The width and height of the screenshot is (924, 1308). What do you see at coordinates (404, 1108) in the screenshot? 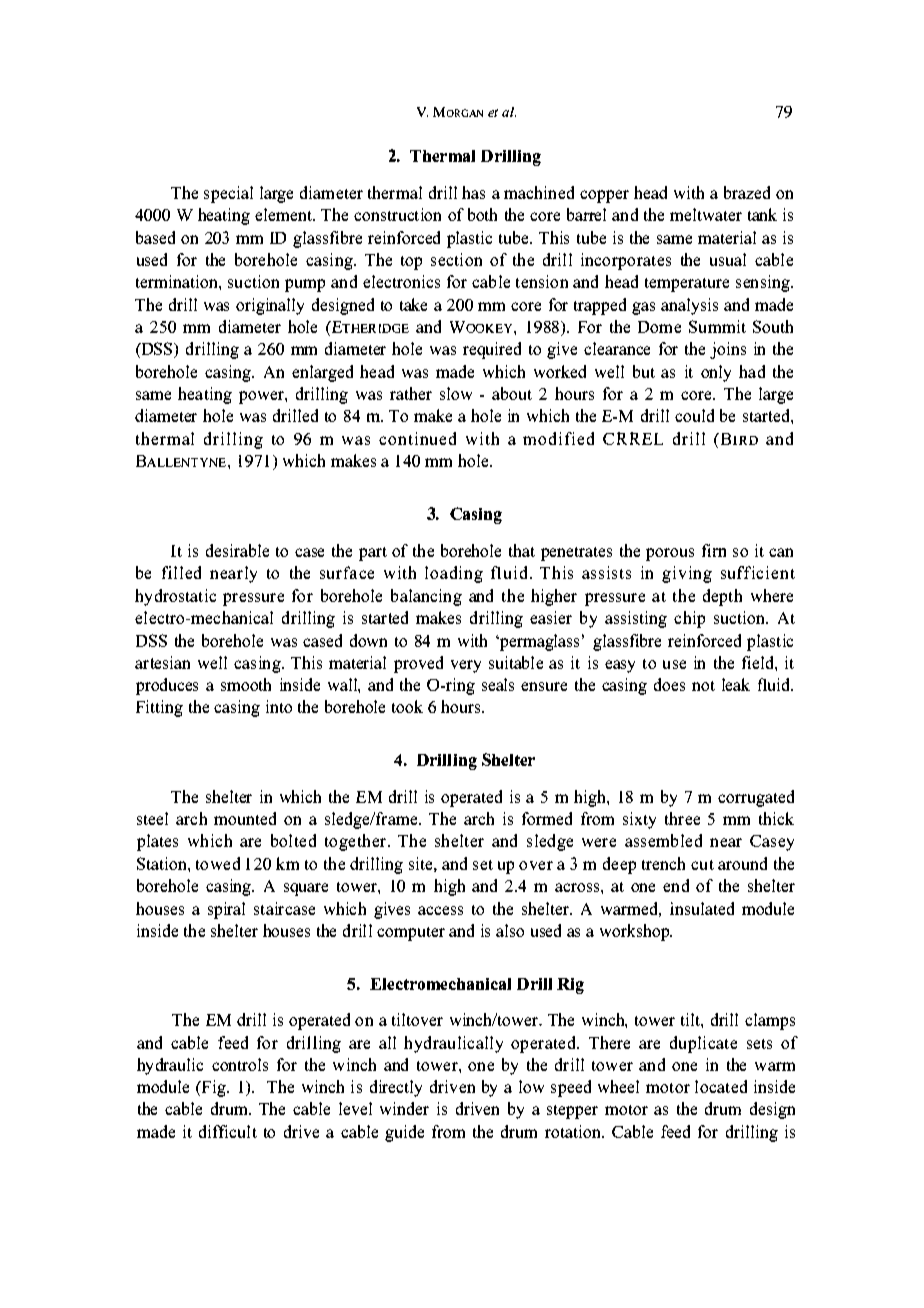
I see `winder` at bounding box center [404, 1108].
